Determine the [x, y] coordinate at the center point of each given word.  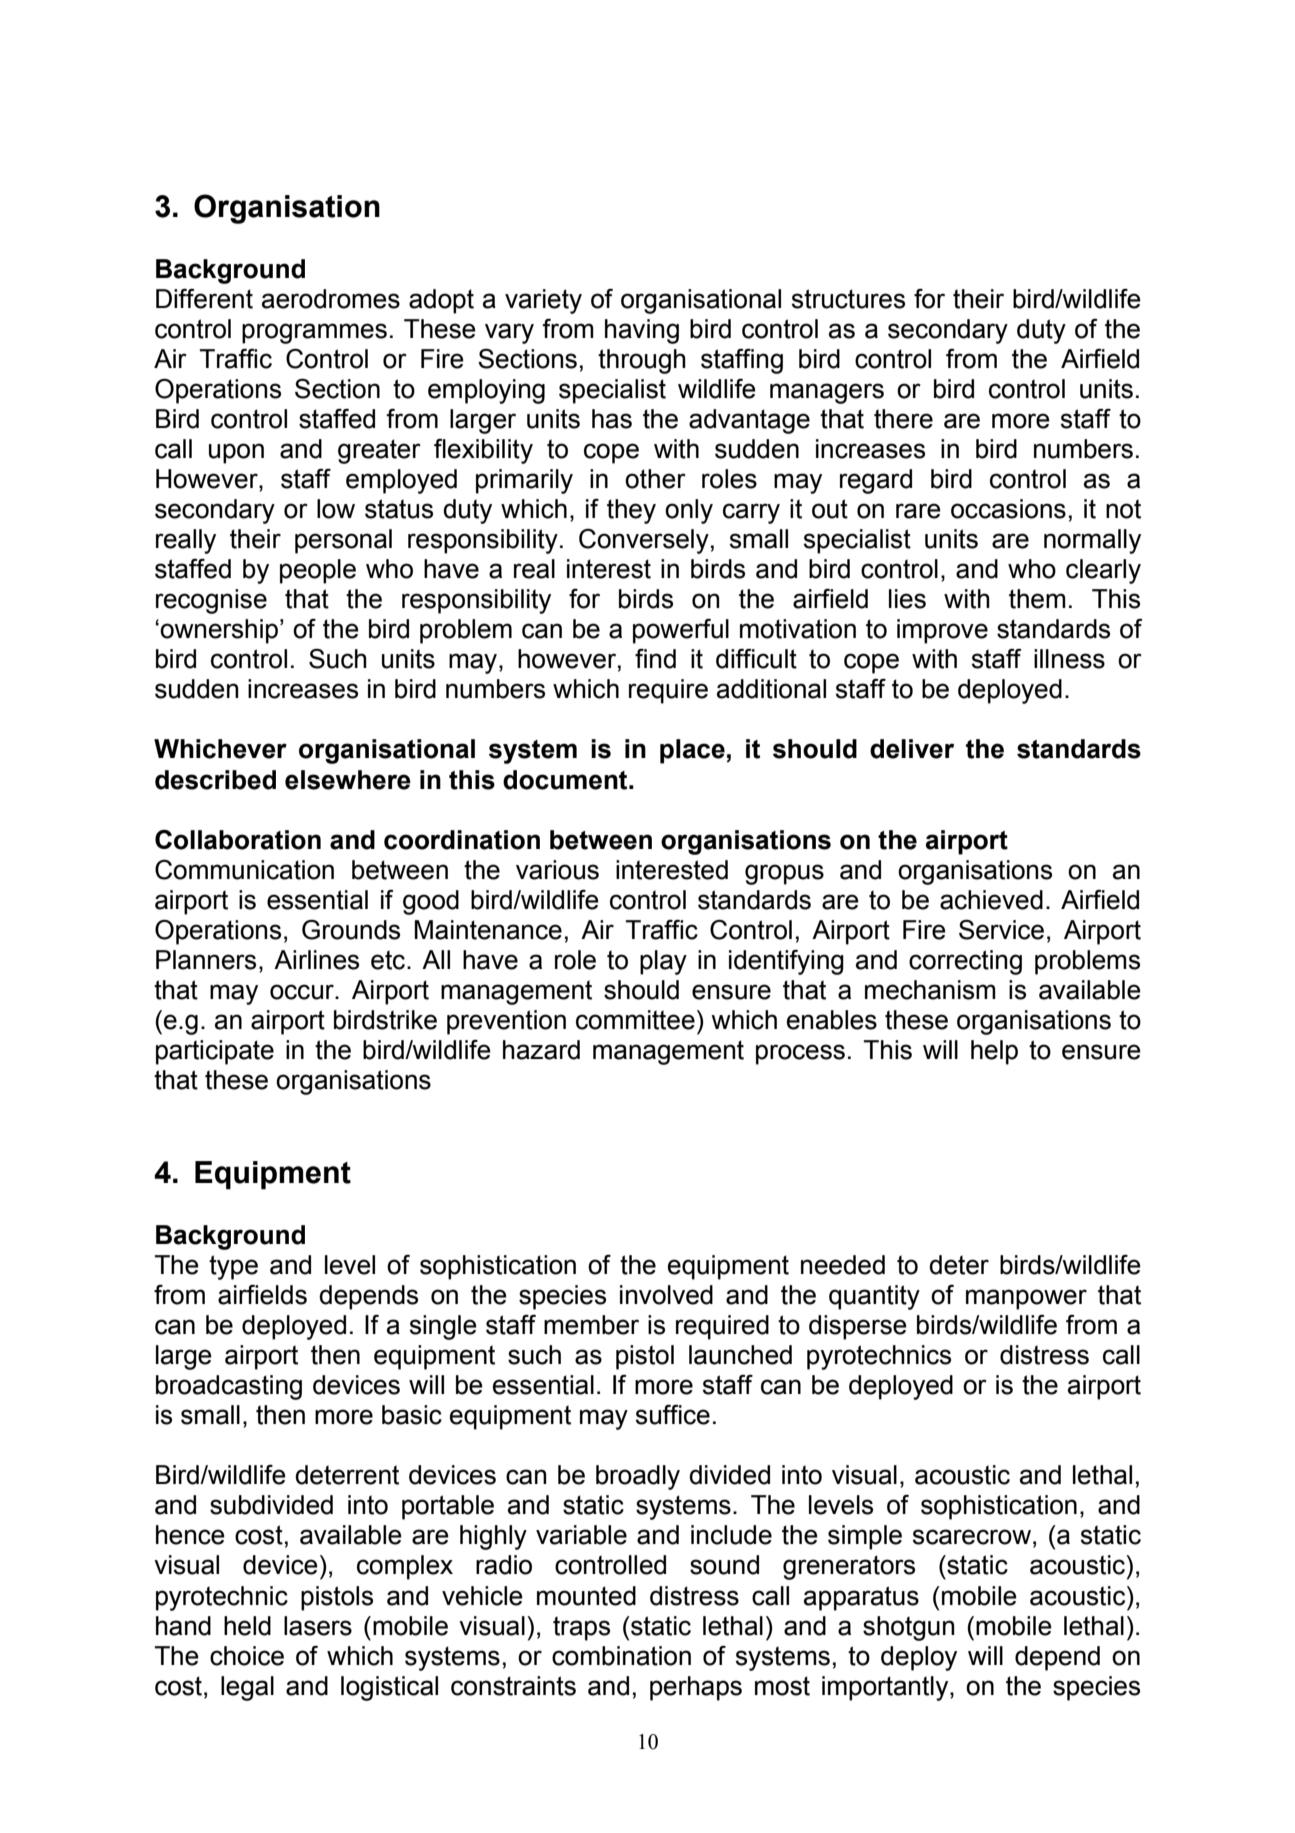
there [903, 419]
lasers [318, 1626]
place [692, 751]
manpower [1026, 1299]
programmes [314, 333]
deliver [912, 749]
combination [621, 1656]
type [233, 1267]
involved [666, 1295]
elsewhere [348, 780]
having [642, 331]
